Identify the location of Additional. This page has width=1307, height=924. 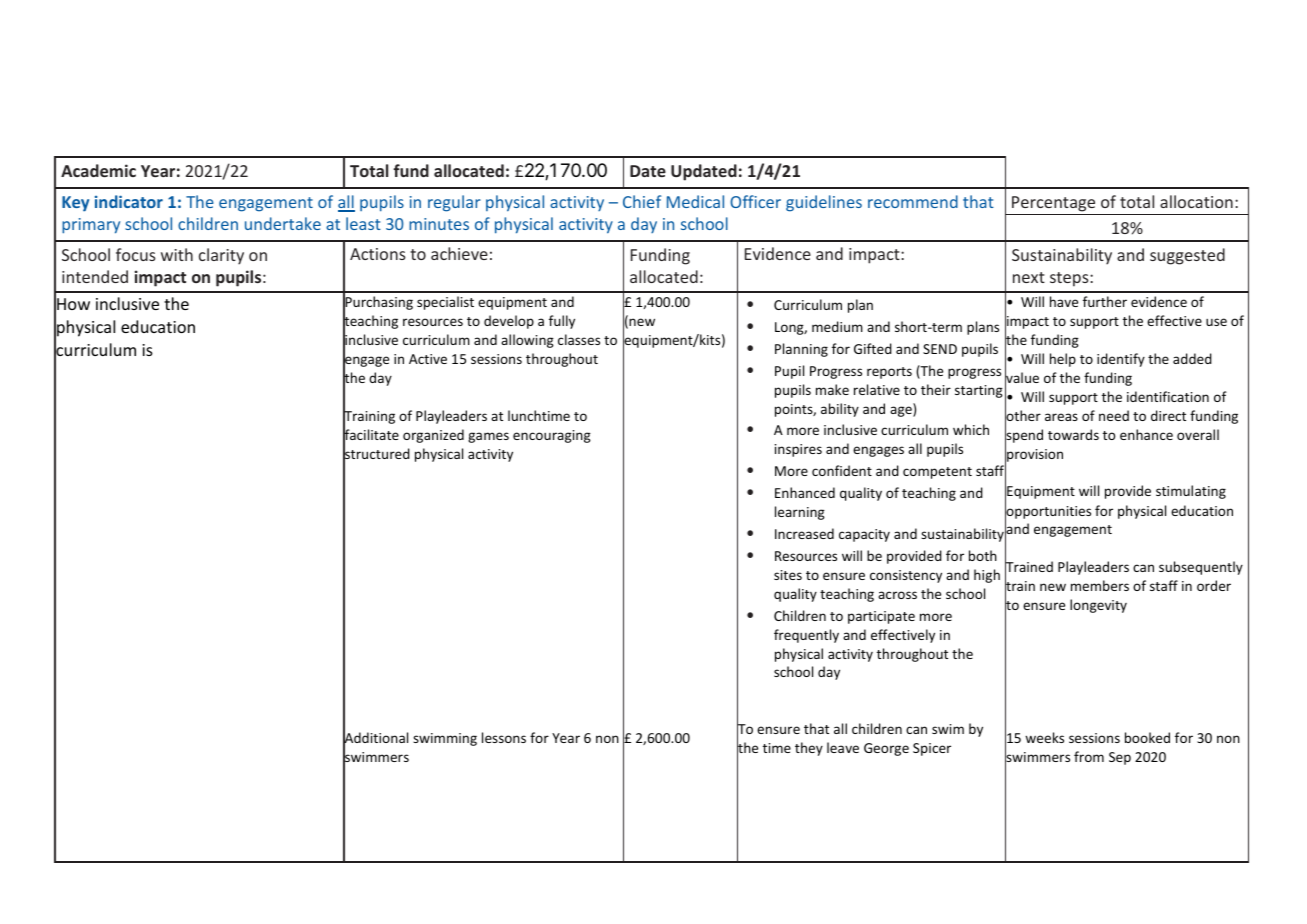
(375, 738).
